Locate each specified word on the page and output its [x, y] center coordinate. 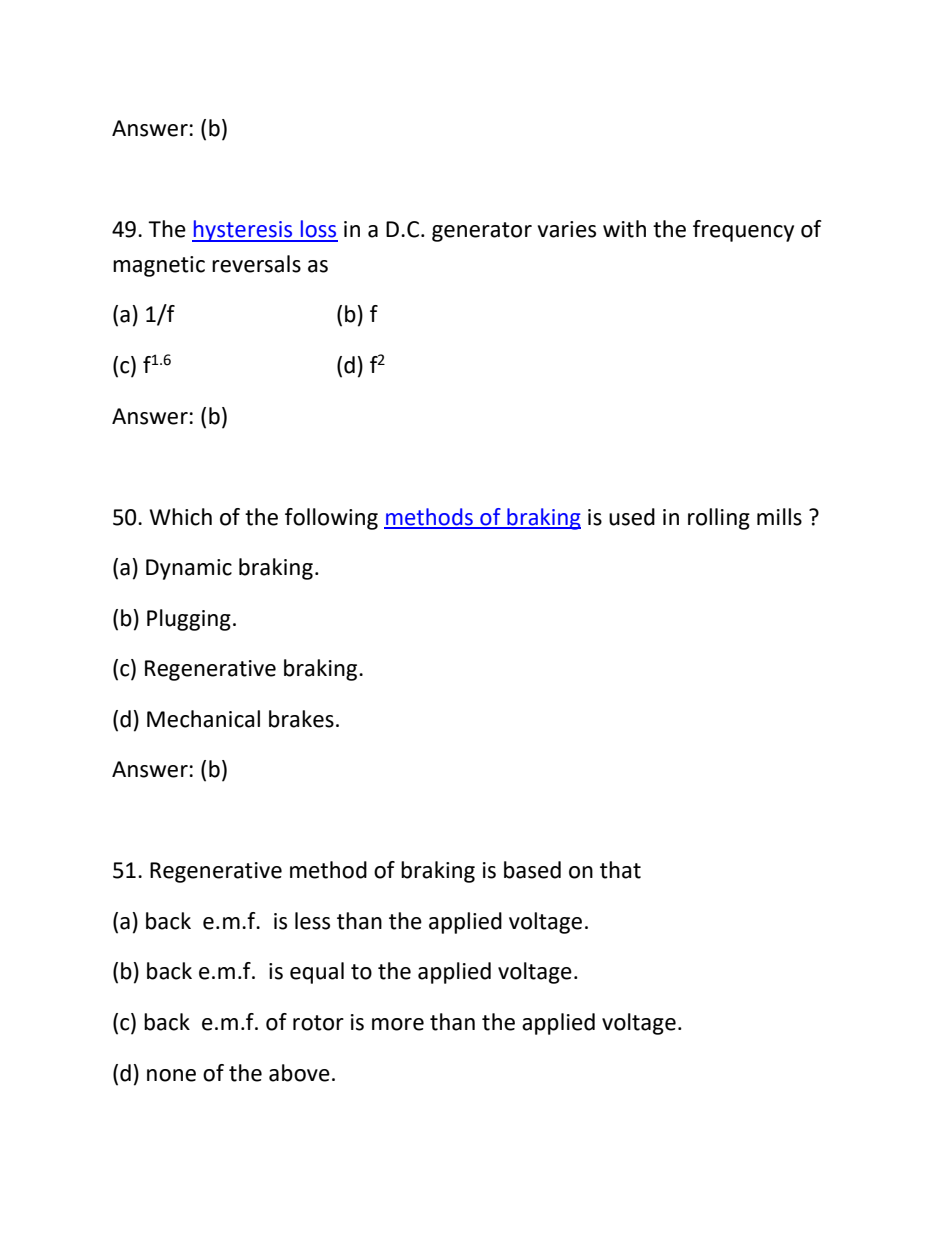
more [398, 1024]
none [171, 1075]
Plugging [189, 620]
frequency [743, 231]
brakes [301, 719]
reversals [256, 264]
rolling [719, 519]
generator [482, 232]
